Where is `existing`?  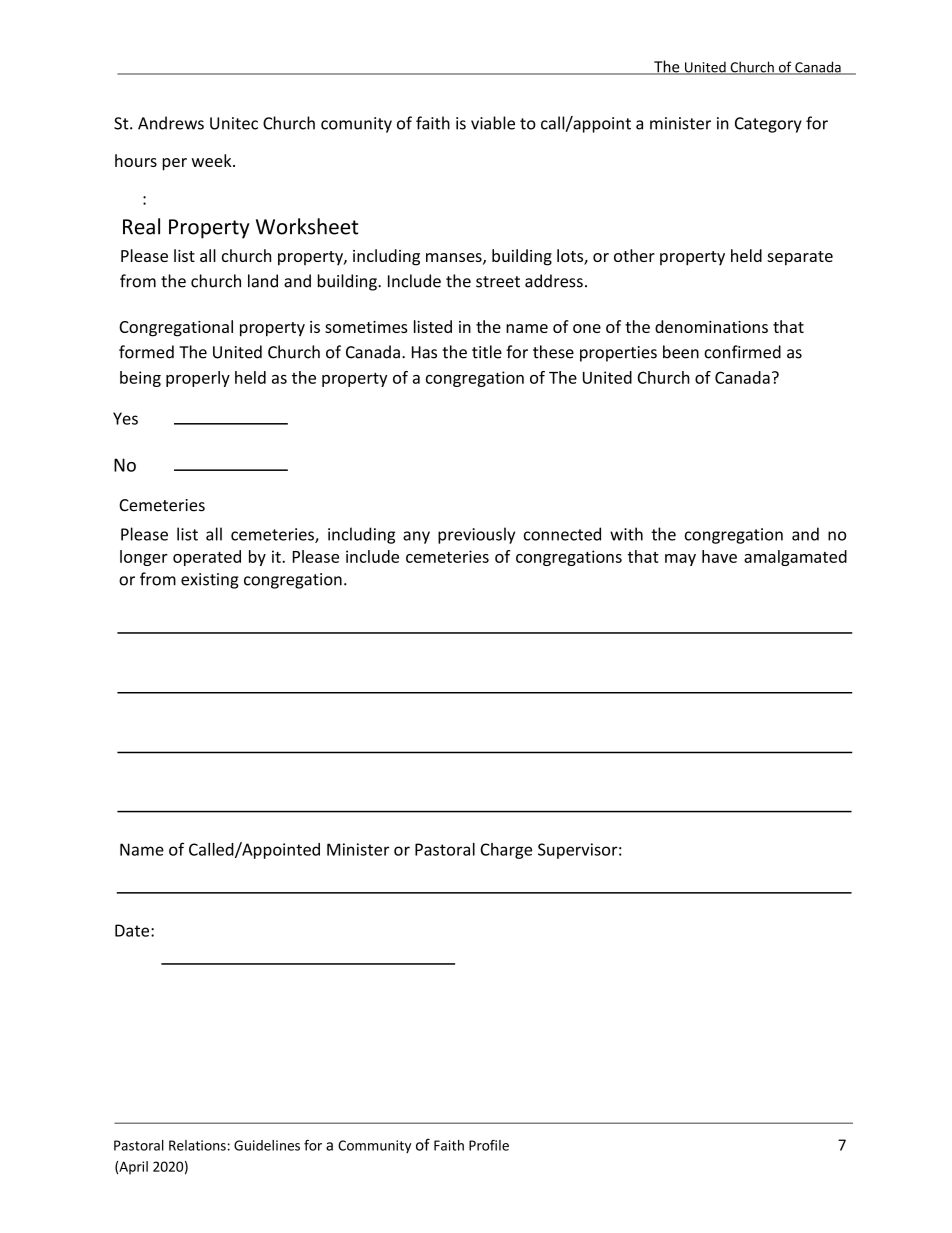
existing is located at coordinates (210, 581).
